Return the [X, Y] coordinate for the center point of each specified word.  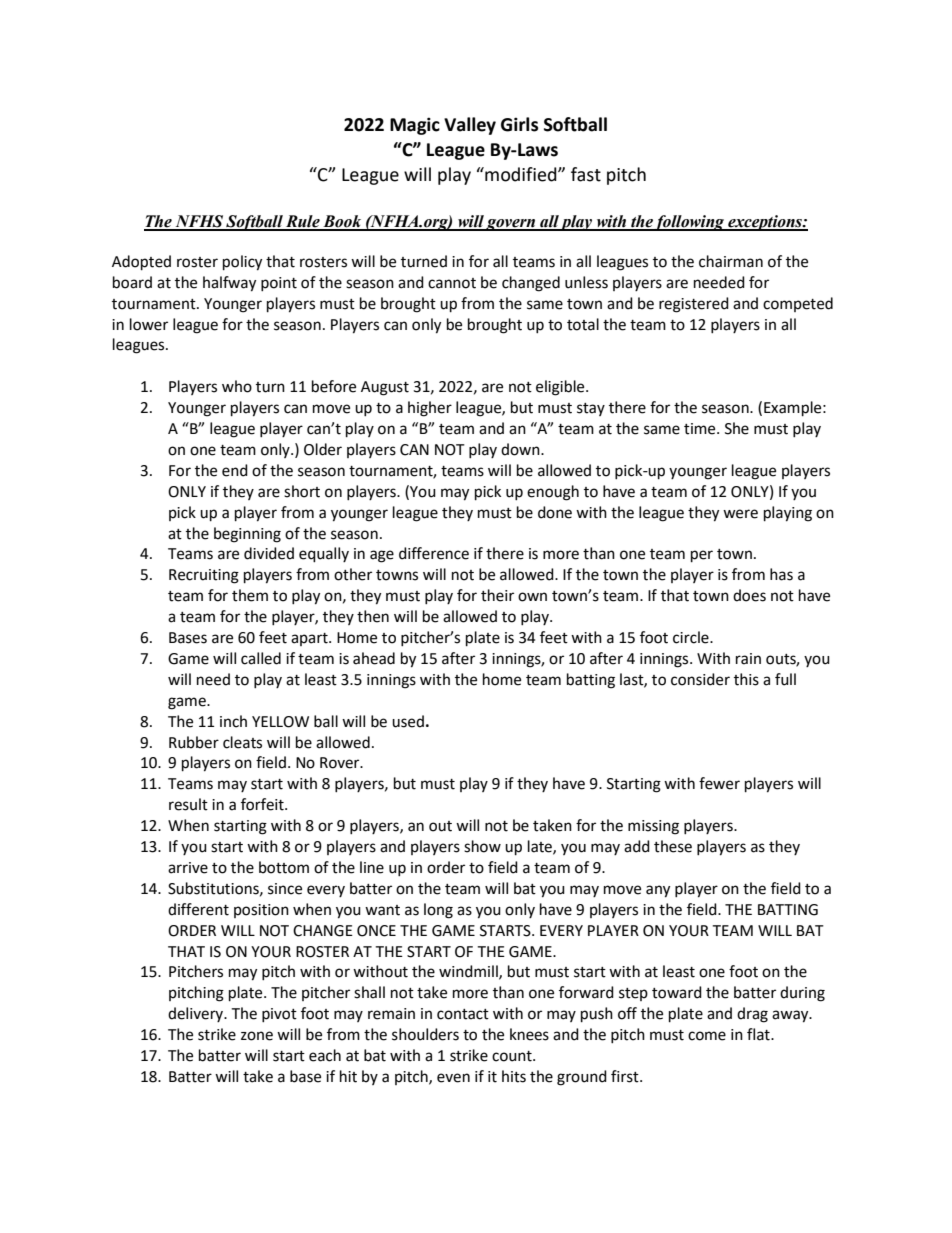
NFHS [199, 222]
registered [694, 305]
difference [434, 553]
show [482, 846]
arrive [188, 868]
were [740, 514]
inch [233, 721]
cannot [452, 283]
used [408, 721]
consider [700, 679]
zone [257, 1036]
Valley [470, 126]
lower [149, 324]
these [673, 846]
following [690, 223]
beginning [247, 535]
